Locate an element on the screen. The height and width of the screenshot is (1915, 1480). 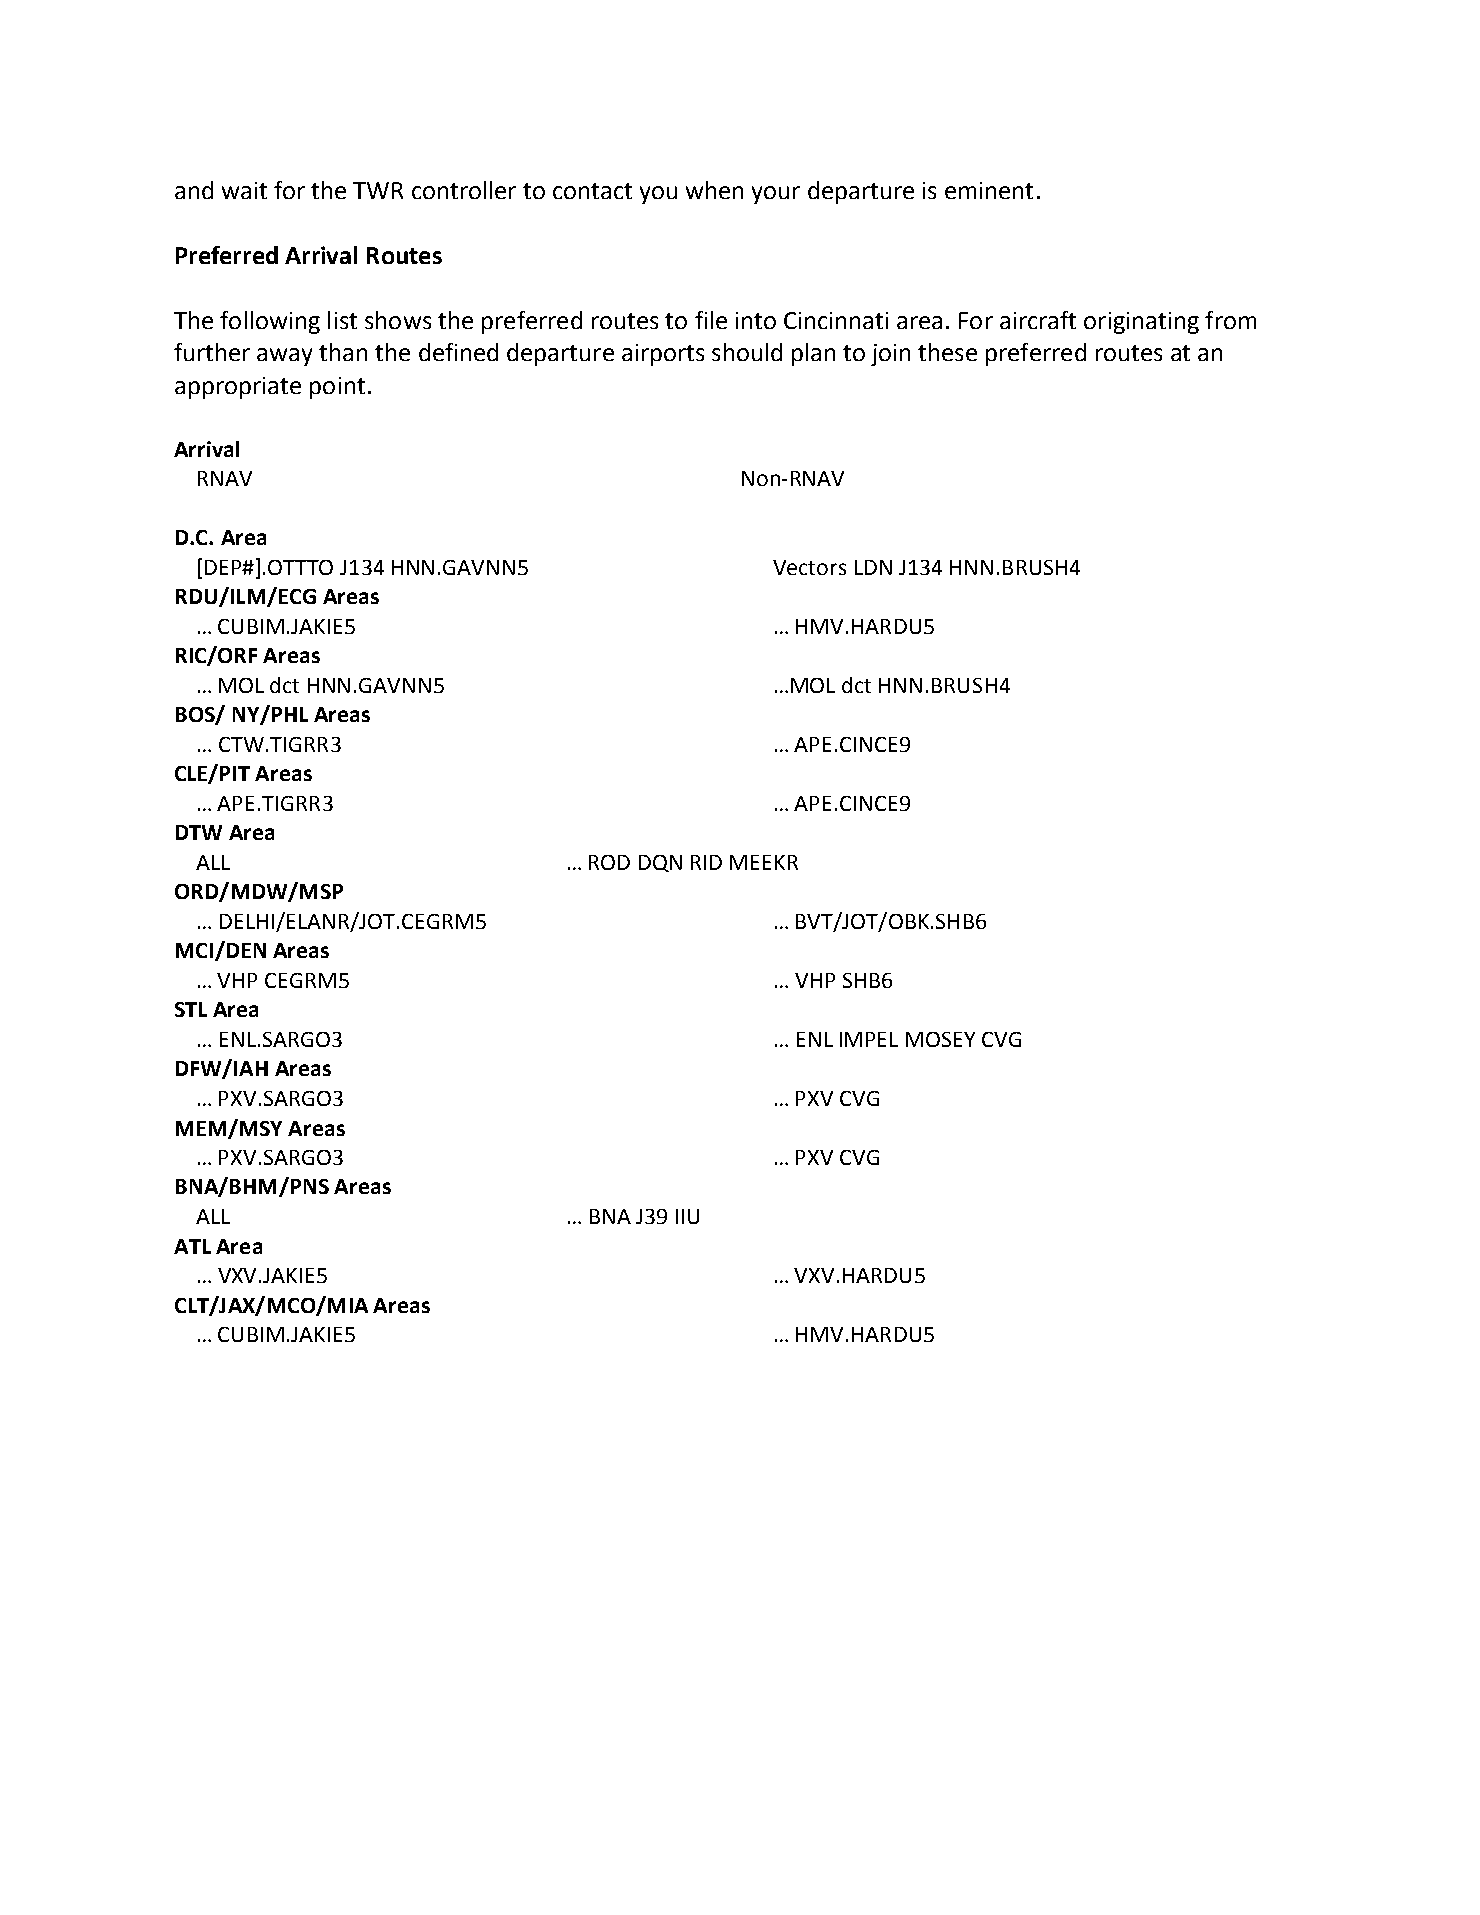
ATL is located at coordinates (192, 1246).
